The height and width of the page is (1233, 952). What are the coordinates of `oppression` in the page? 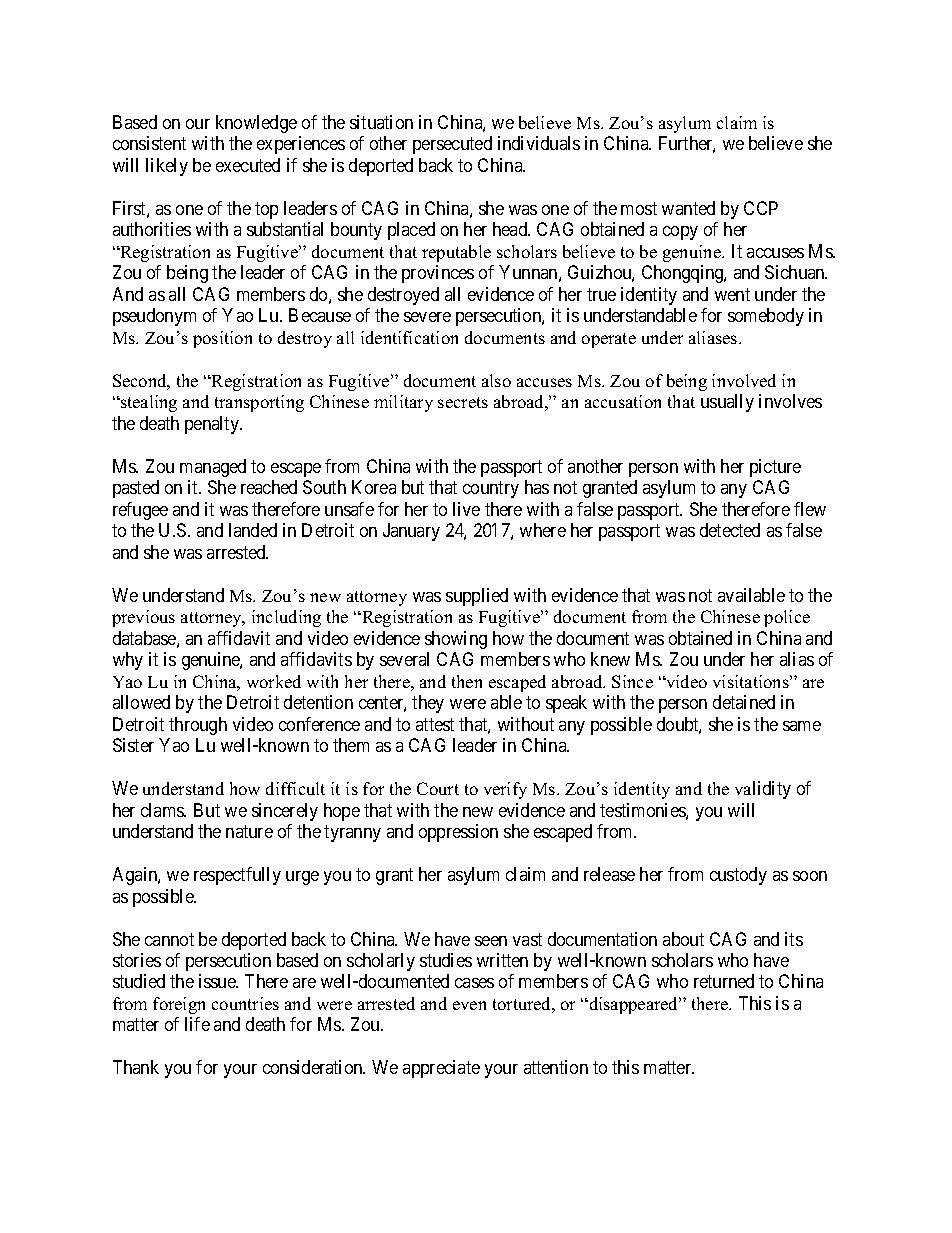 It's located at (458, 833).
